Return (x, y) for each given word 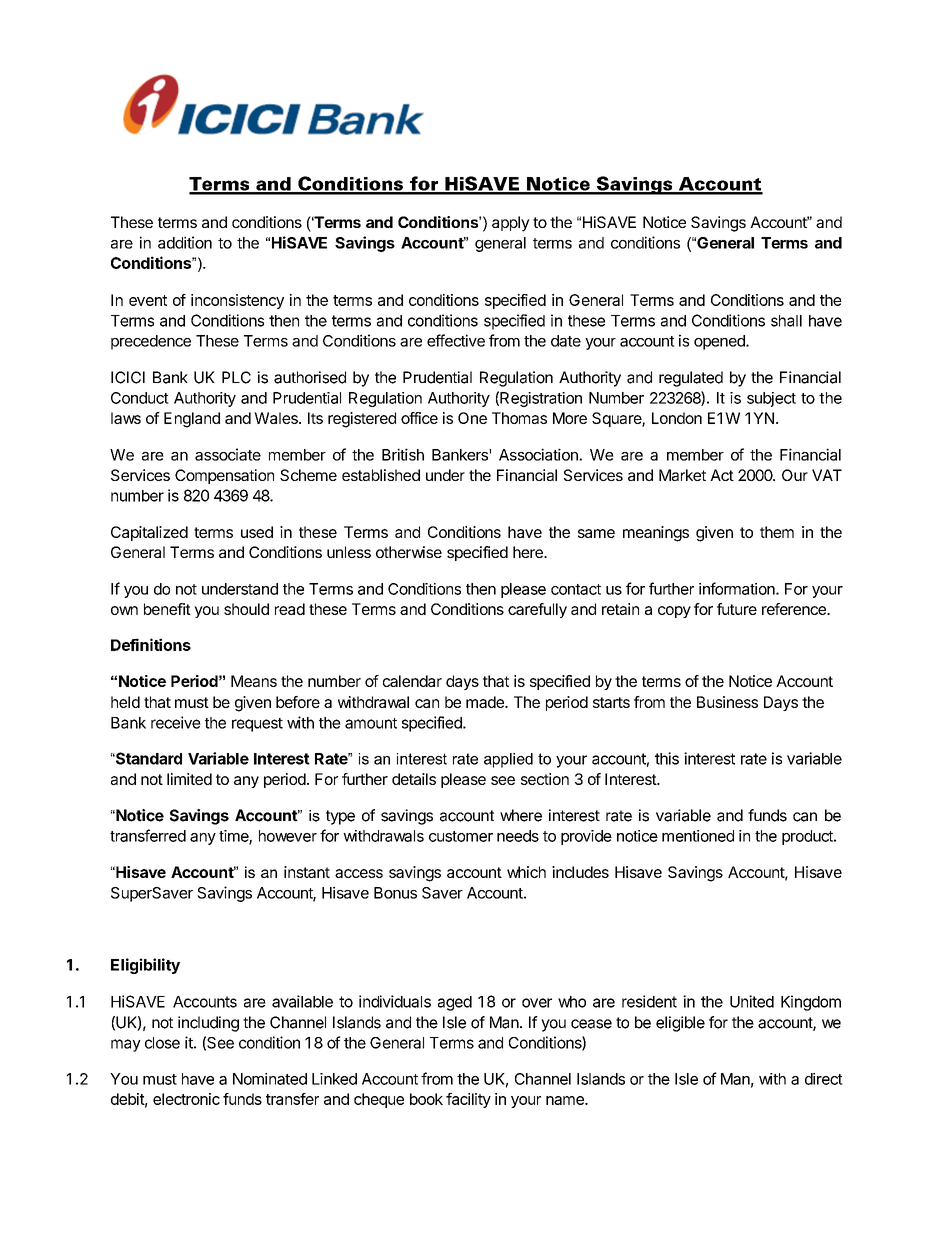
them (777, 532)
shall (786, 321)
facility (468, 1100)
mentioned (698, 836)
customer (461, 836)
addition (185, 242)
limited (189, 779)
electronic (186, 1099)
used (257, 532)
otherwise (409, 552)
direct (824, 1079)
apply (511, 224)
